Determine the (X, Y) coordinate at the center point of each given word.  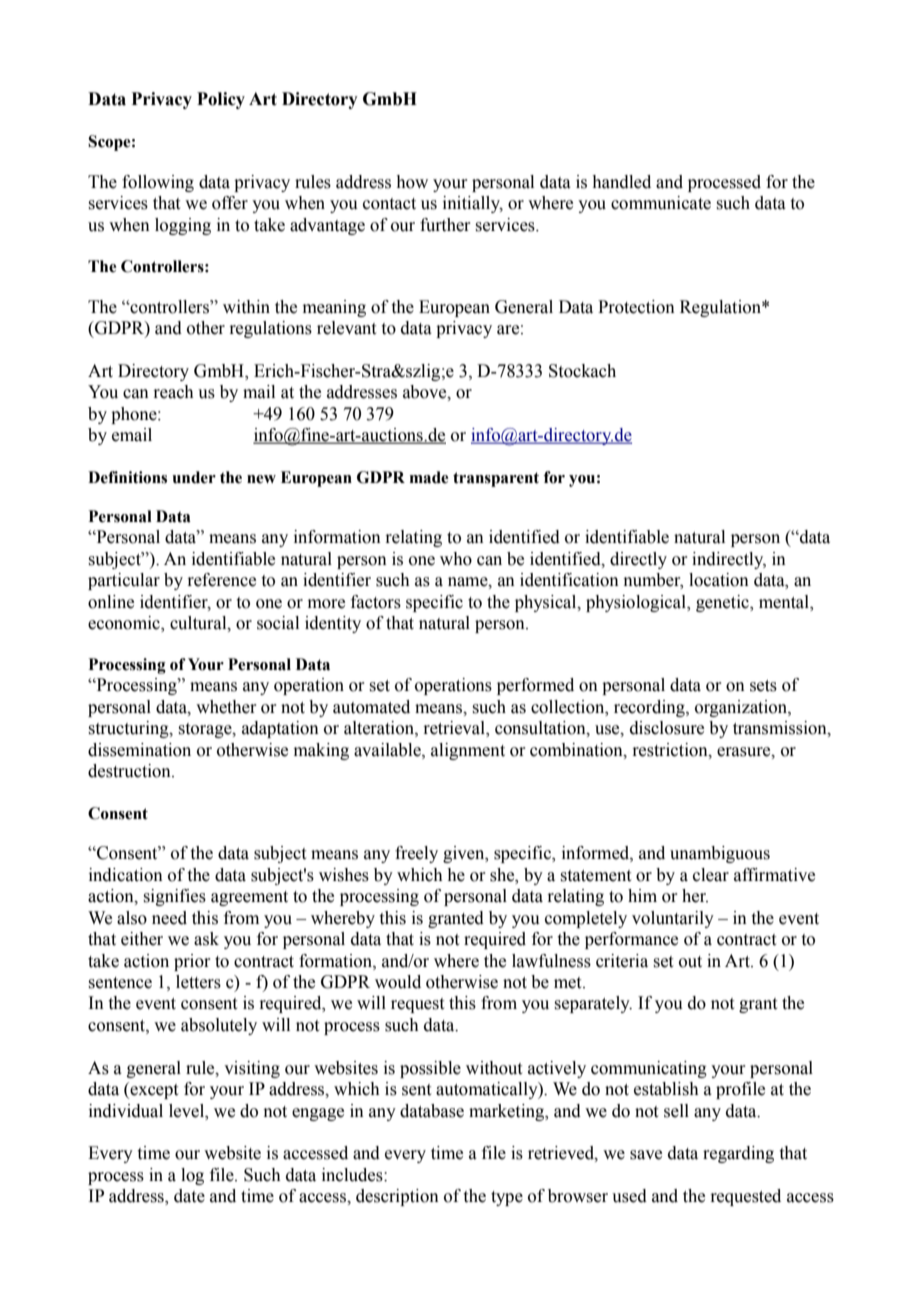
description (397, 1197)
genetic (723, 603)
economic (125, 624)
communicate (661, 203)
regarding (738, 1154)
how (412, 182)
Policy (221, 100)
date (189, 1196)
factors (376, 602)
